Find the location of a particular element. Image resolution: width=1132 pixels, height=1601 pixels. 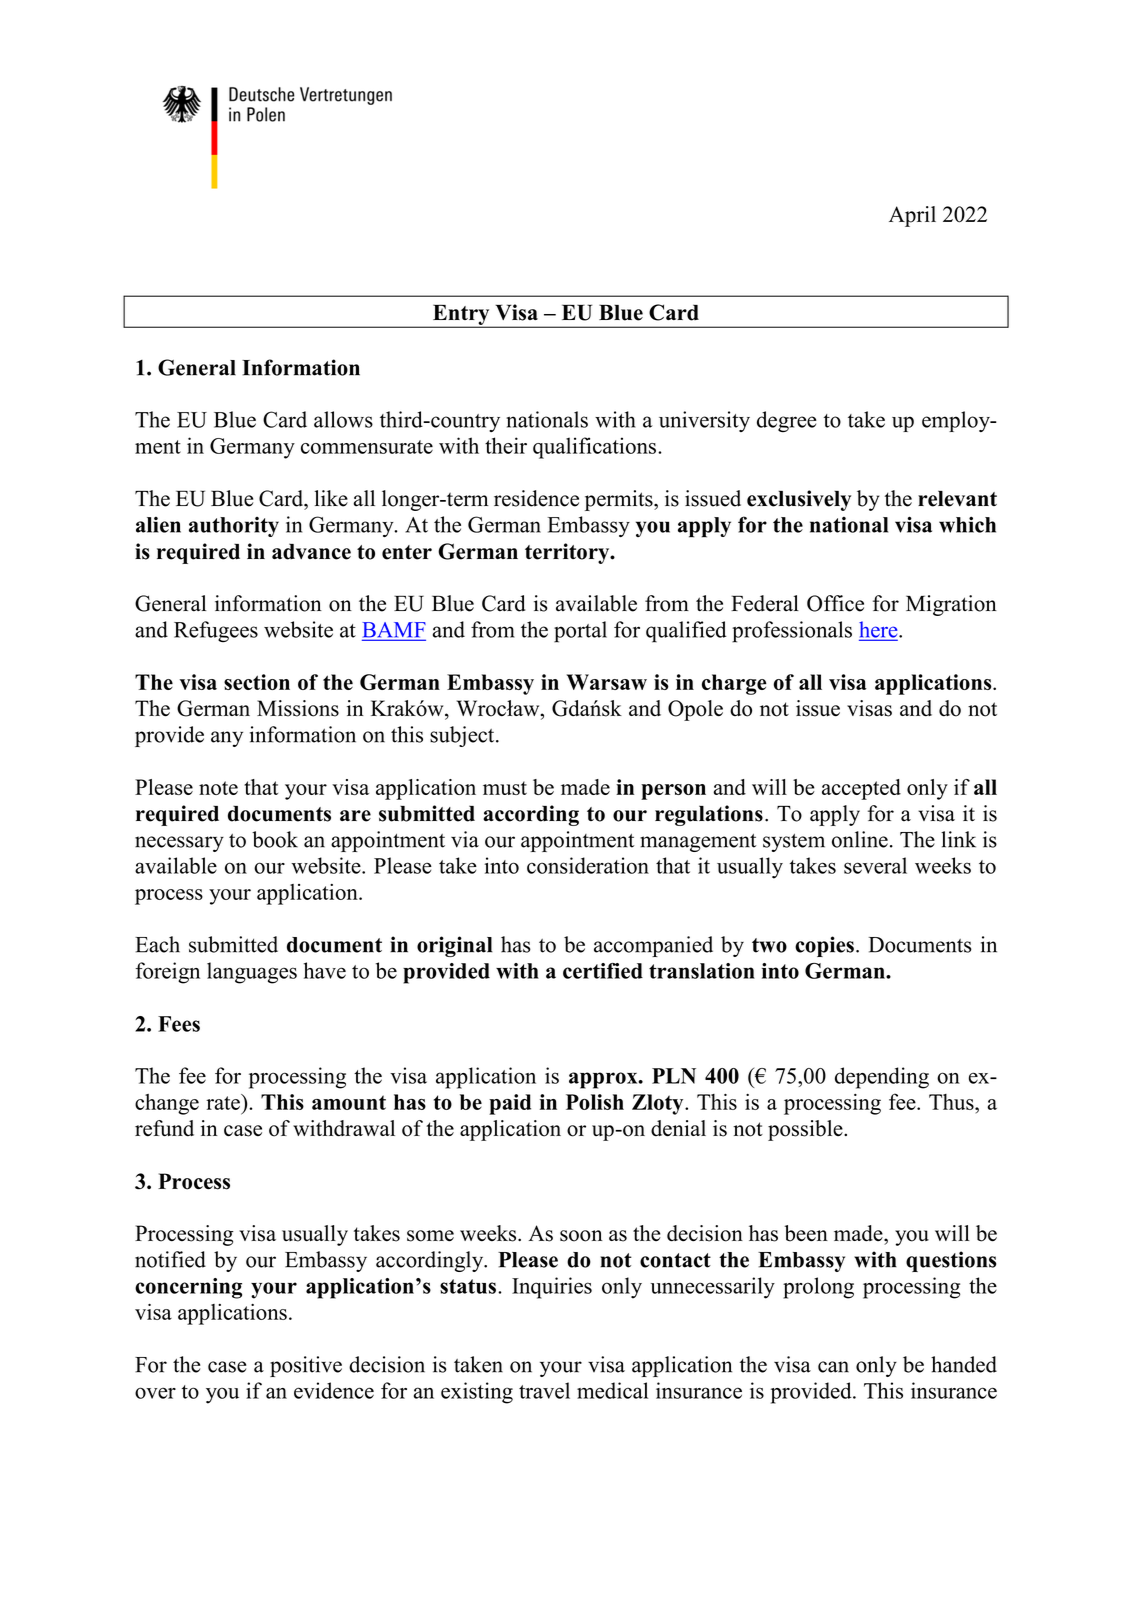

territory is located at coordinates (568, 553).
